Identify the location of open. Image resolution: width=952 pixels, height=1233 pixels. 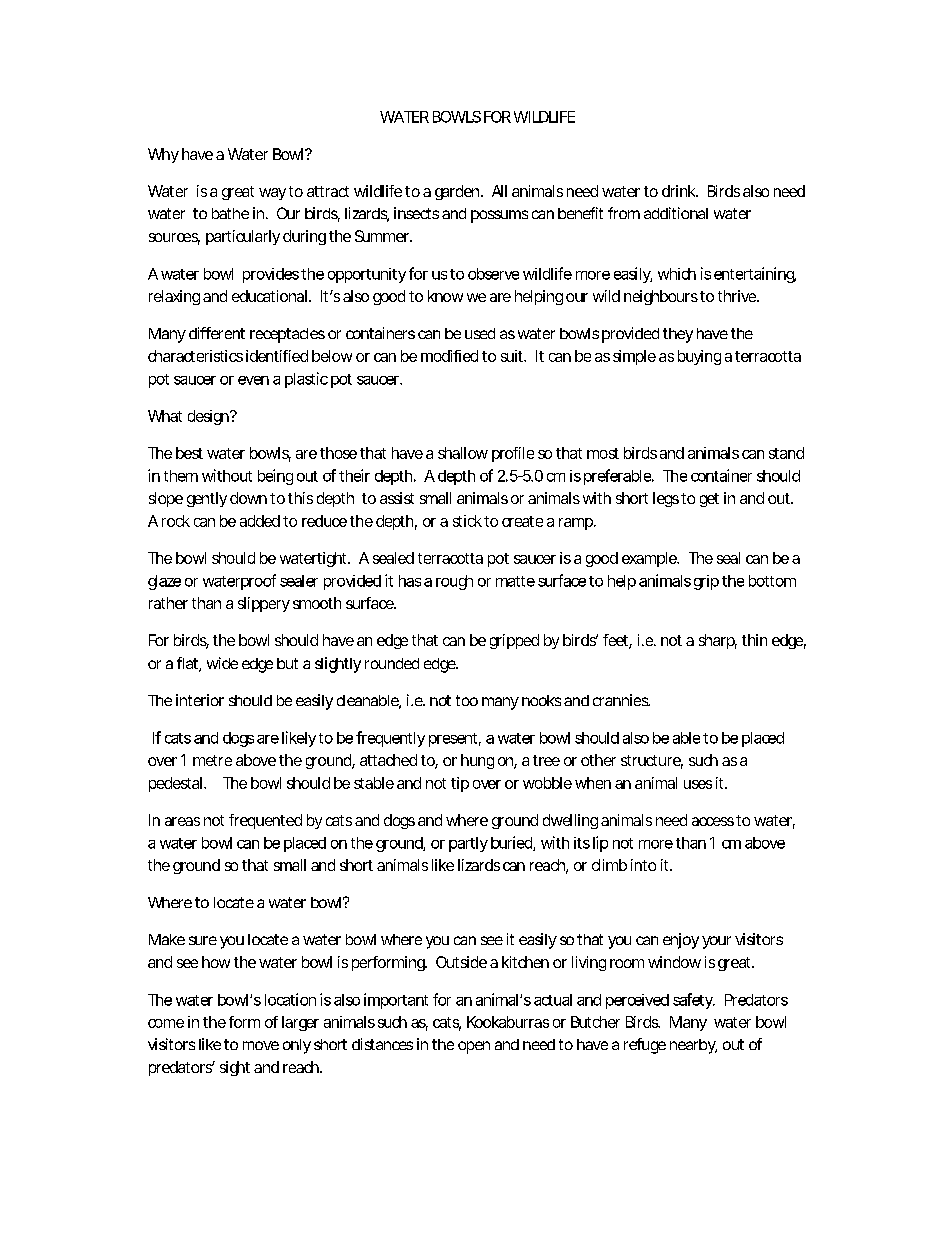
(474, 1047).
